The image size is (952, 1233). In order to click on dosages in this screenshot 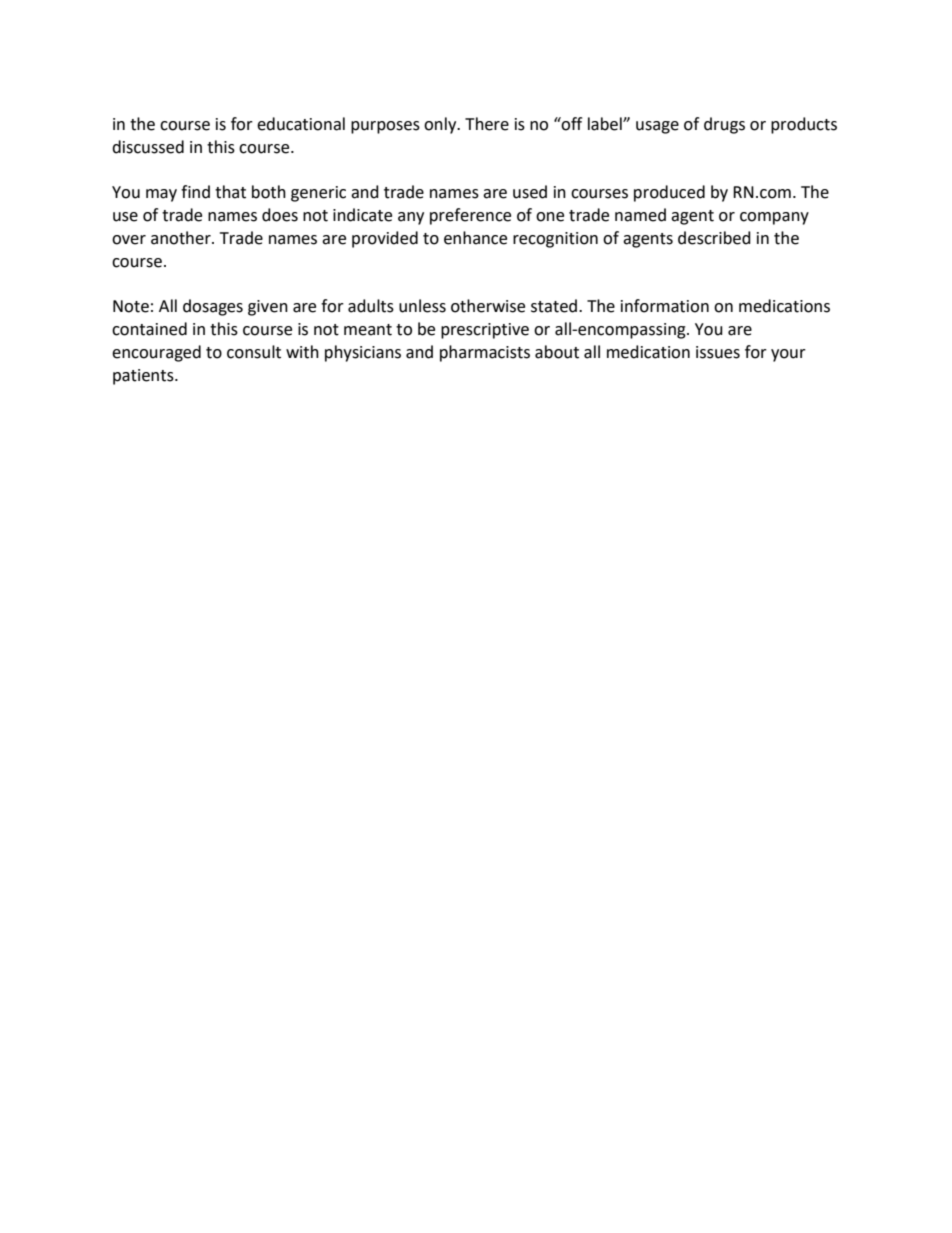, I will do `click(213, 307)`.
